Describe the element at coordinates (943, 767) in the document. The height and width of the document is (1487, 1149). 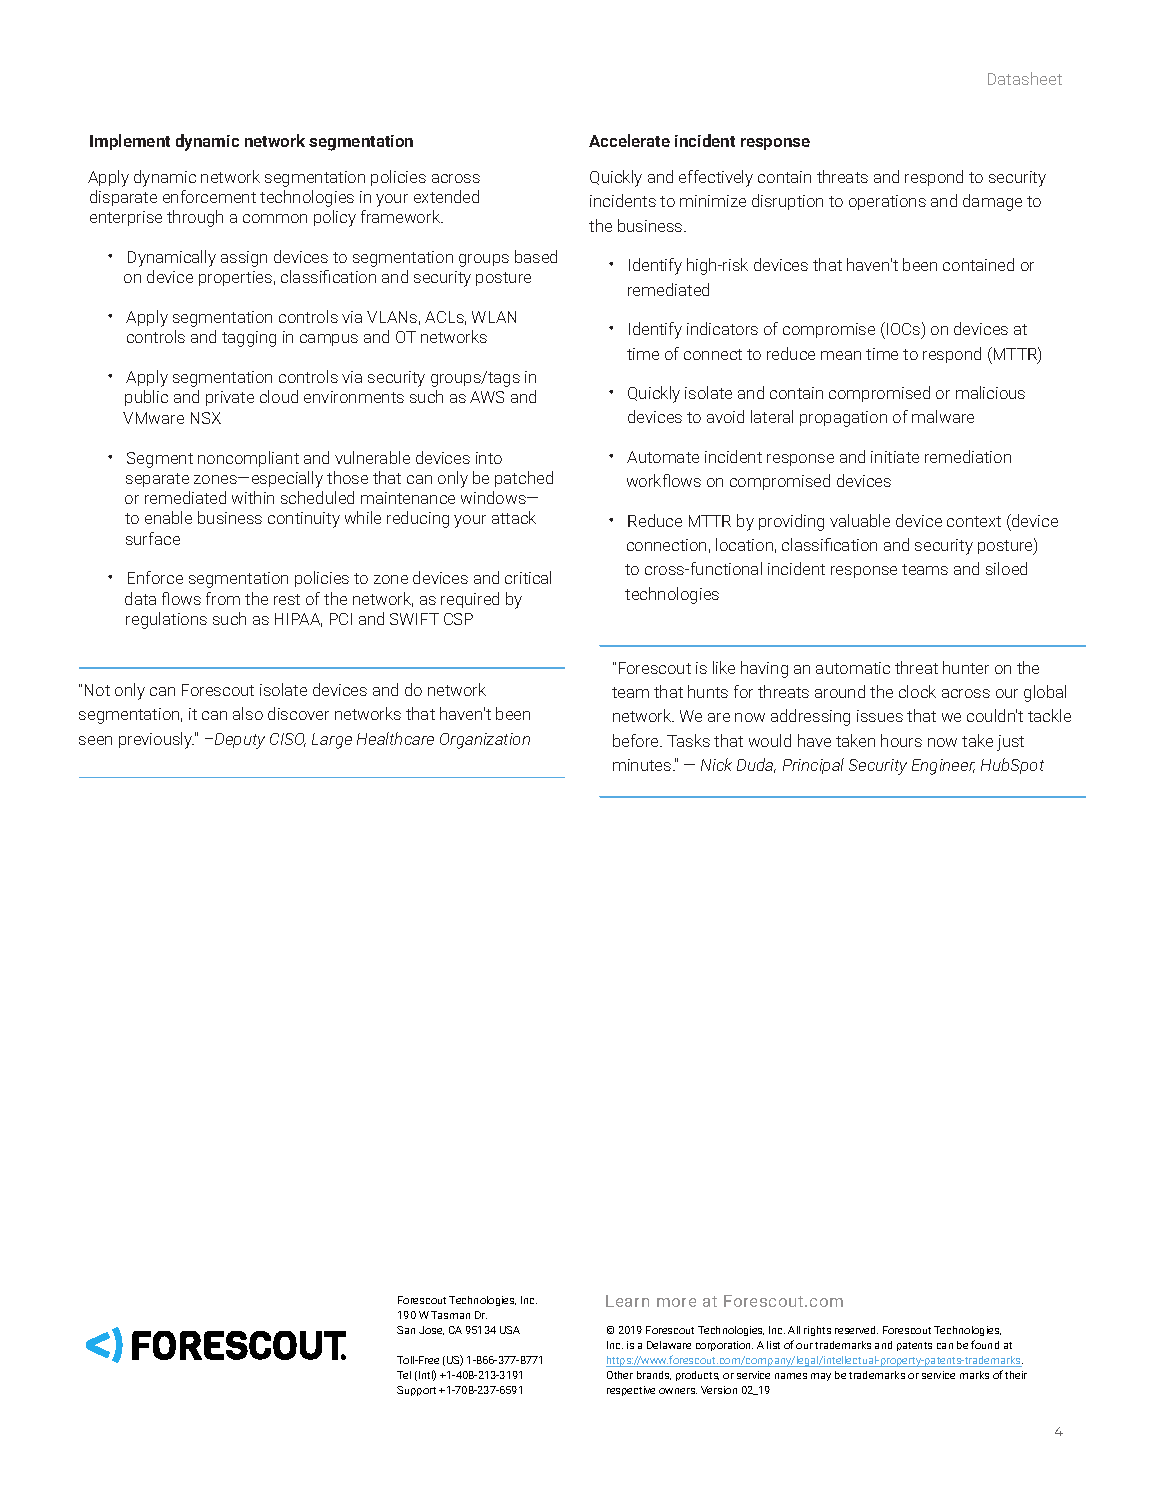
I see `Engineer` at that location.
